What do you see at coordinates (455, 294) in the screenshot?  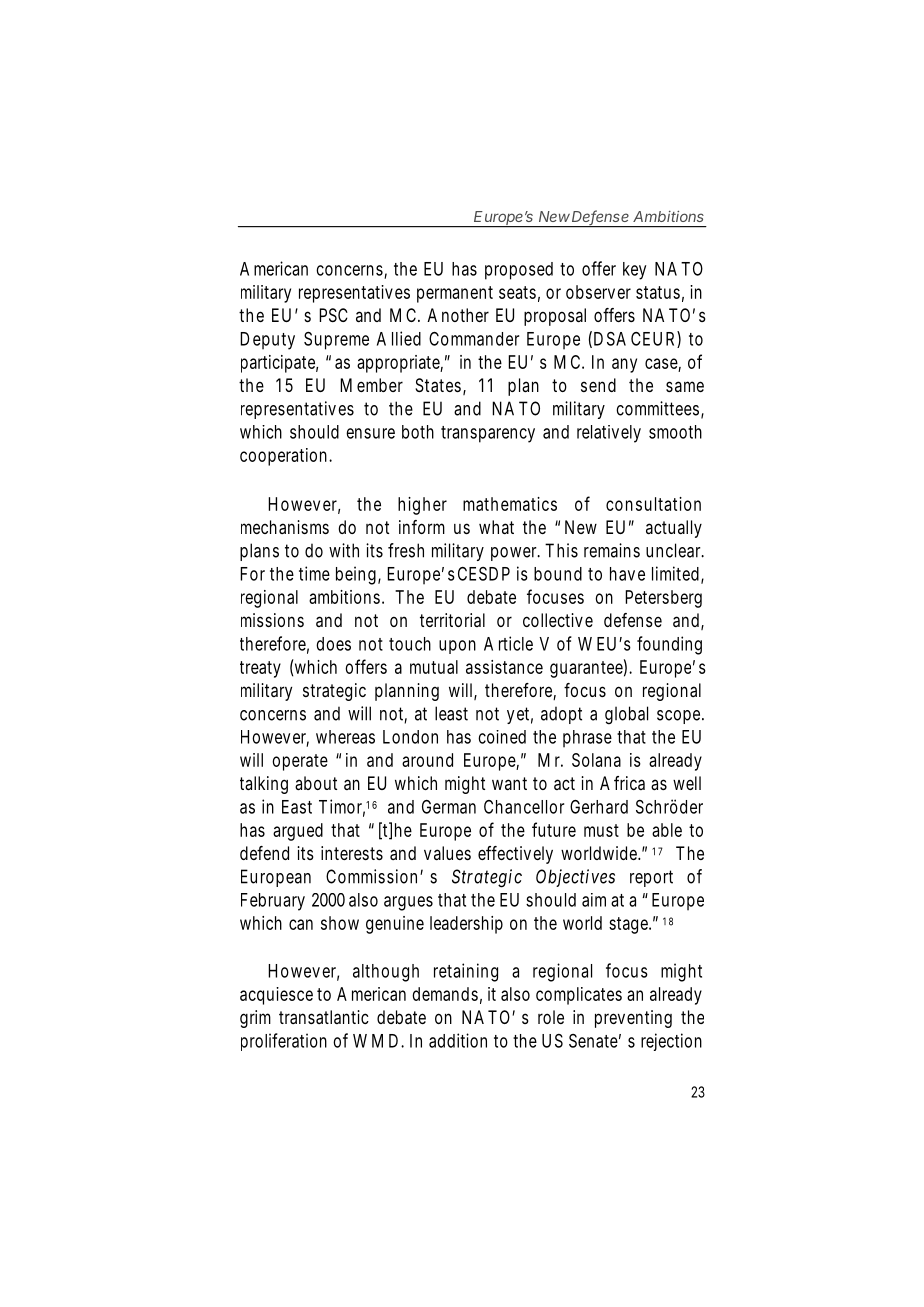 I see `permanent` at bounding box center [455, 294].
